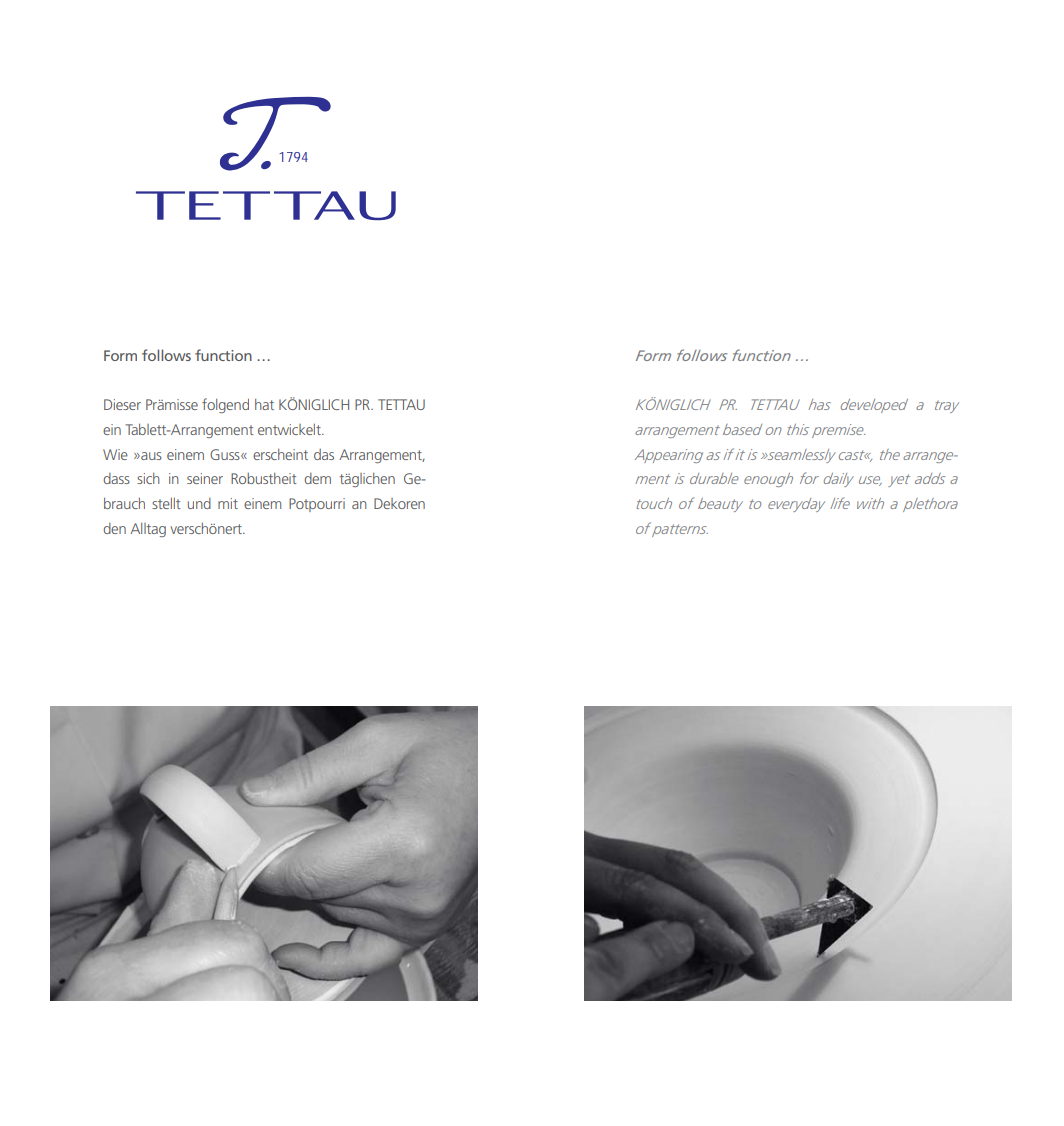  Describe the element at coordinates (317, 478) in the screenshot. I see `dem` at that location.
